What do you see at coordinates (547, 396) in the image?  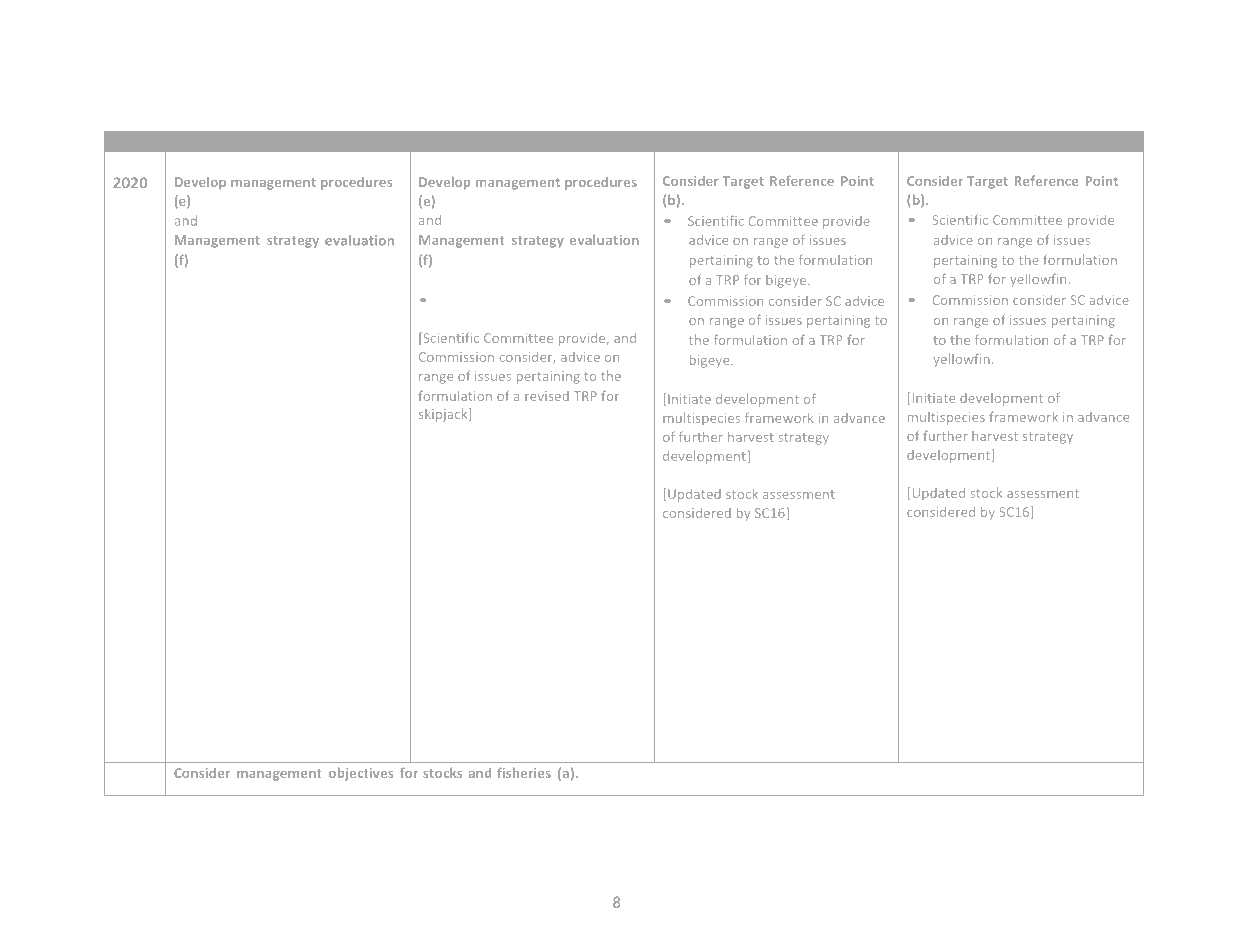 I see `revised` at bounding box center [547, 396].
